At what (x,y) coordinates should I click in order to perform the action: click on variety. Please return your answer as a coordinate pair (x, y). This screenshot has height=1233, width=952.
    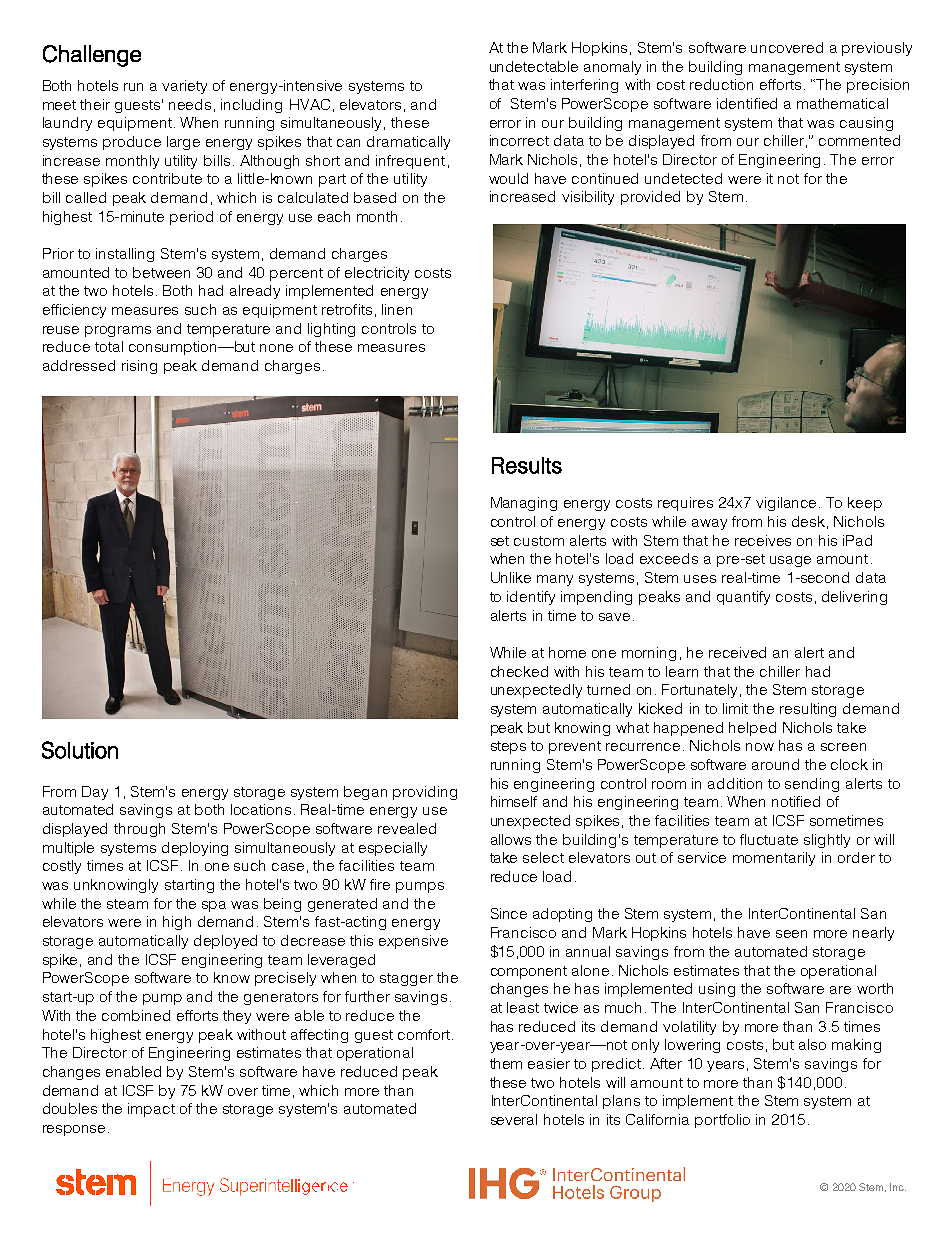
    Looking at the image, I should click on (184, 87).
